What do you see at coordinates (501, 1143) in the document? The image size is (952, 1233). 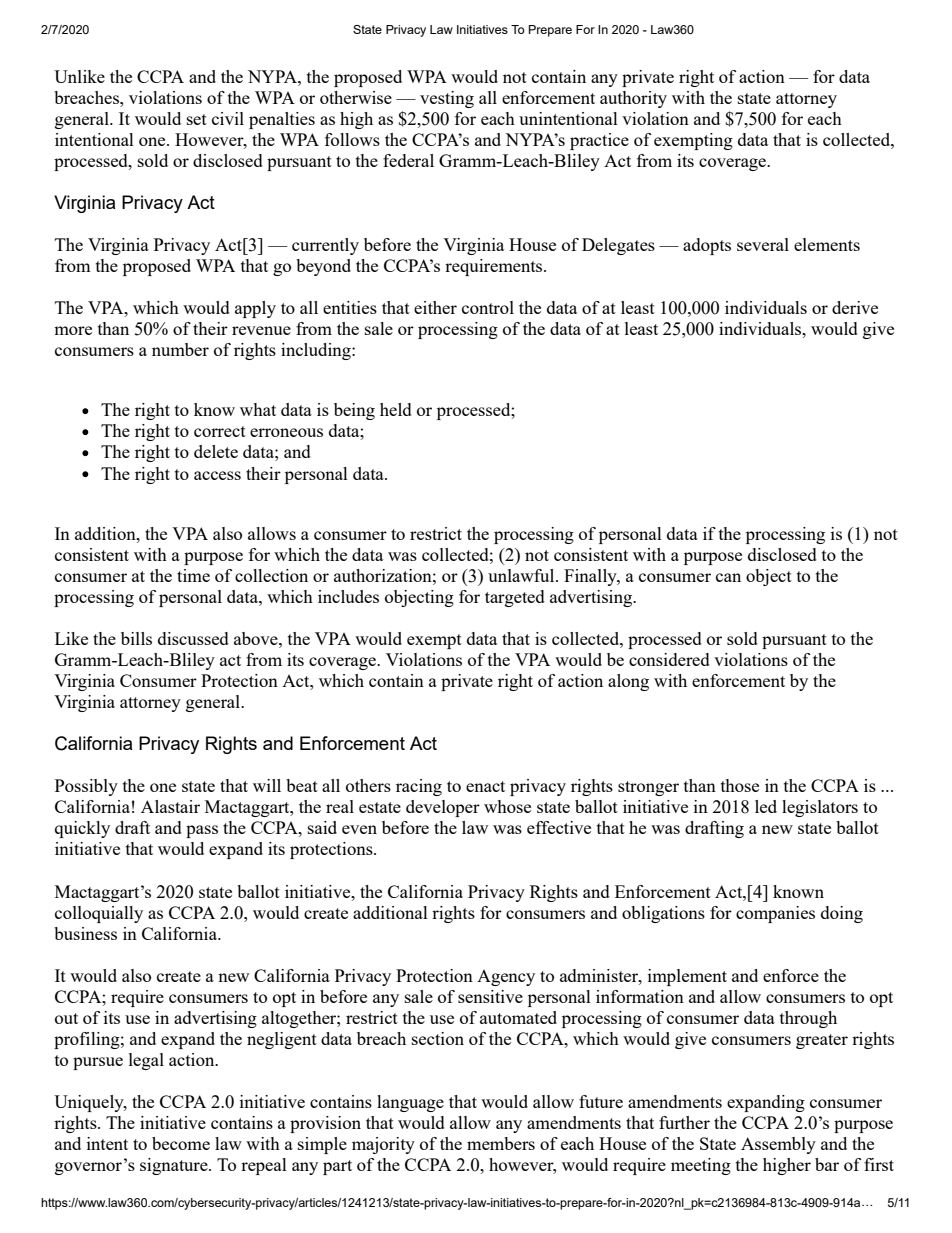 I see `members` at bounding box center [501, 1143].
